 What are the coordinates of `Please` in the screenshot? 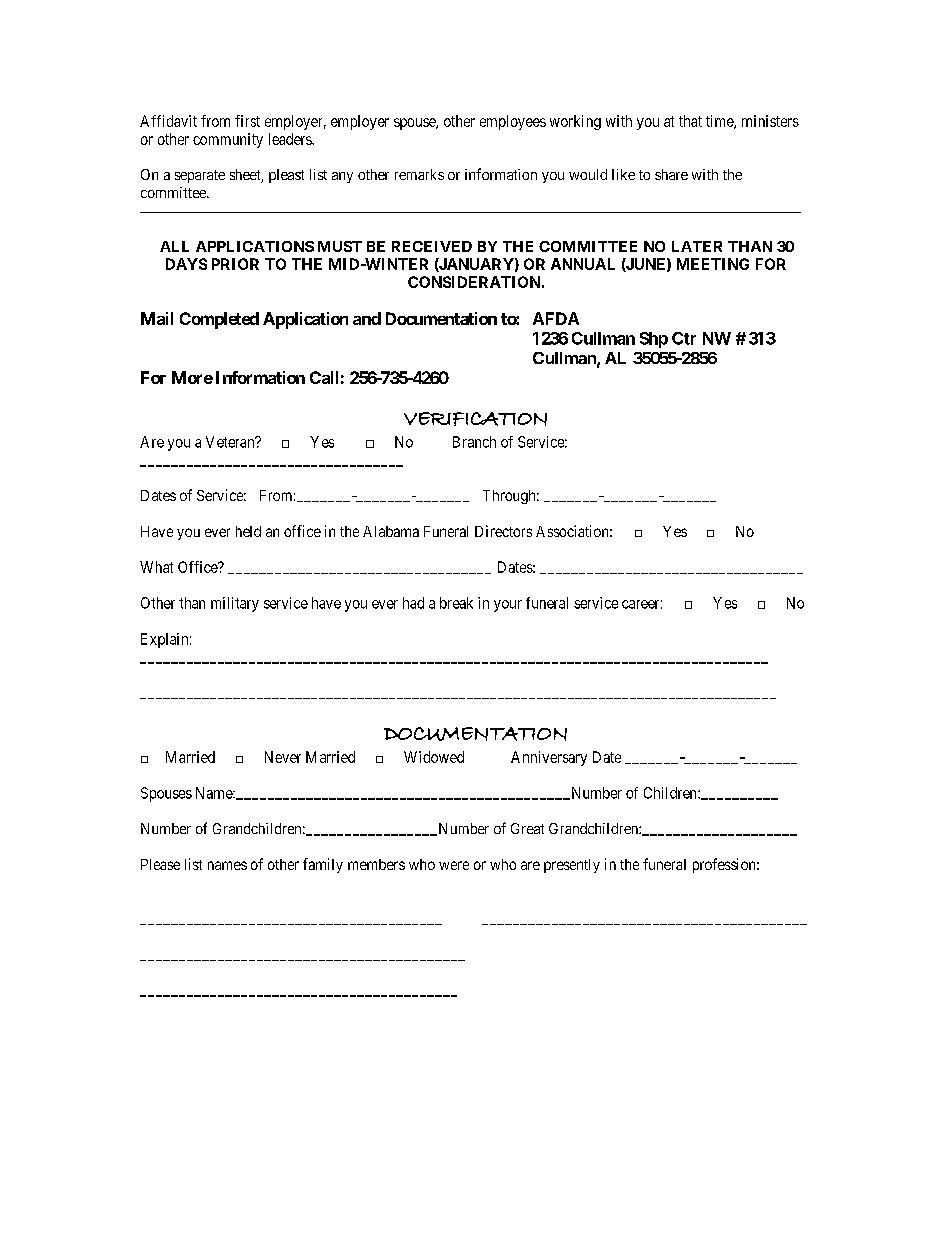 It's located at (160, 864).
